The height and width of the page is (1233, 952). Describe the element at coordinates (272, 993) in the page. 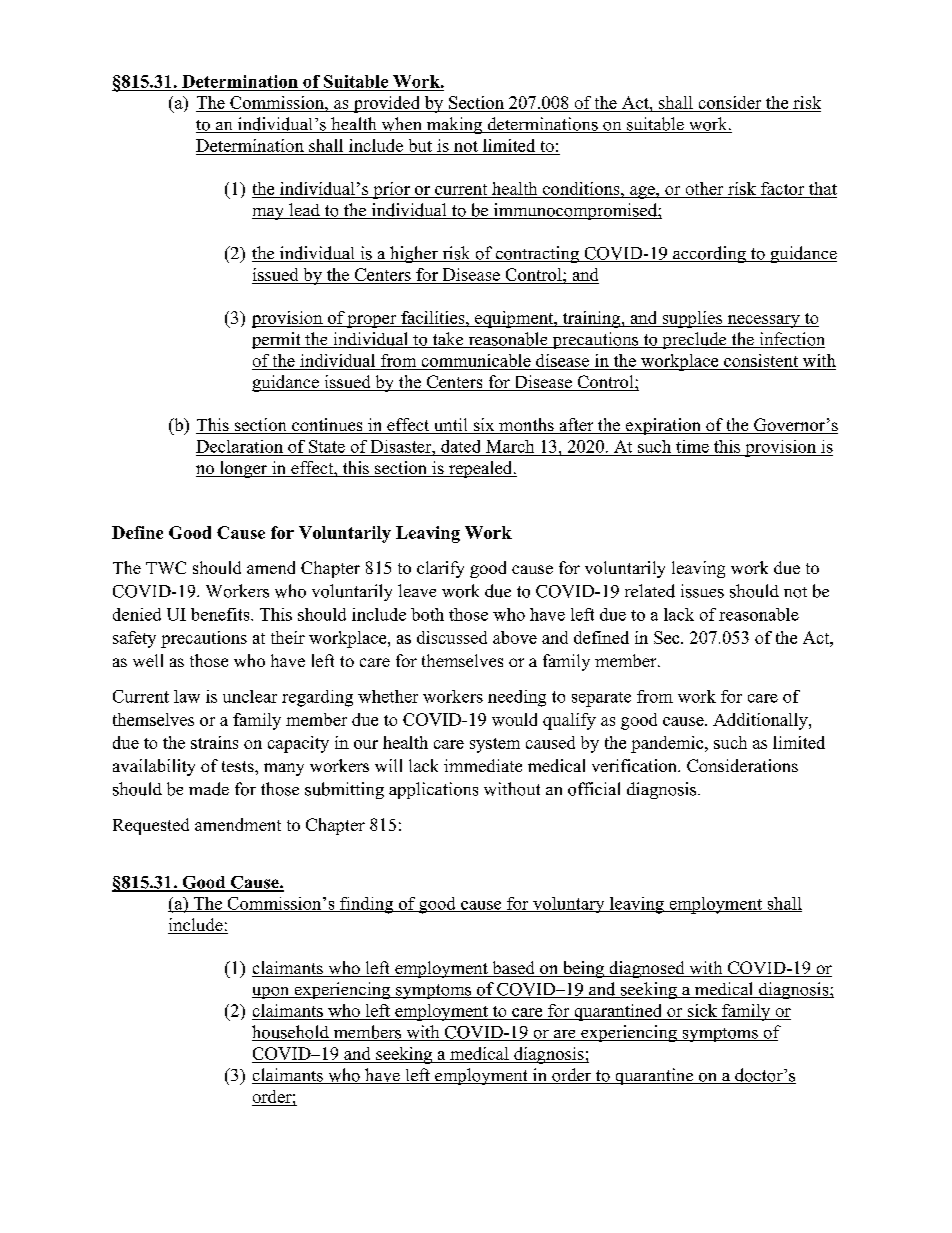

I see `upon` at that location.
